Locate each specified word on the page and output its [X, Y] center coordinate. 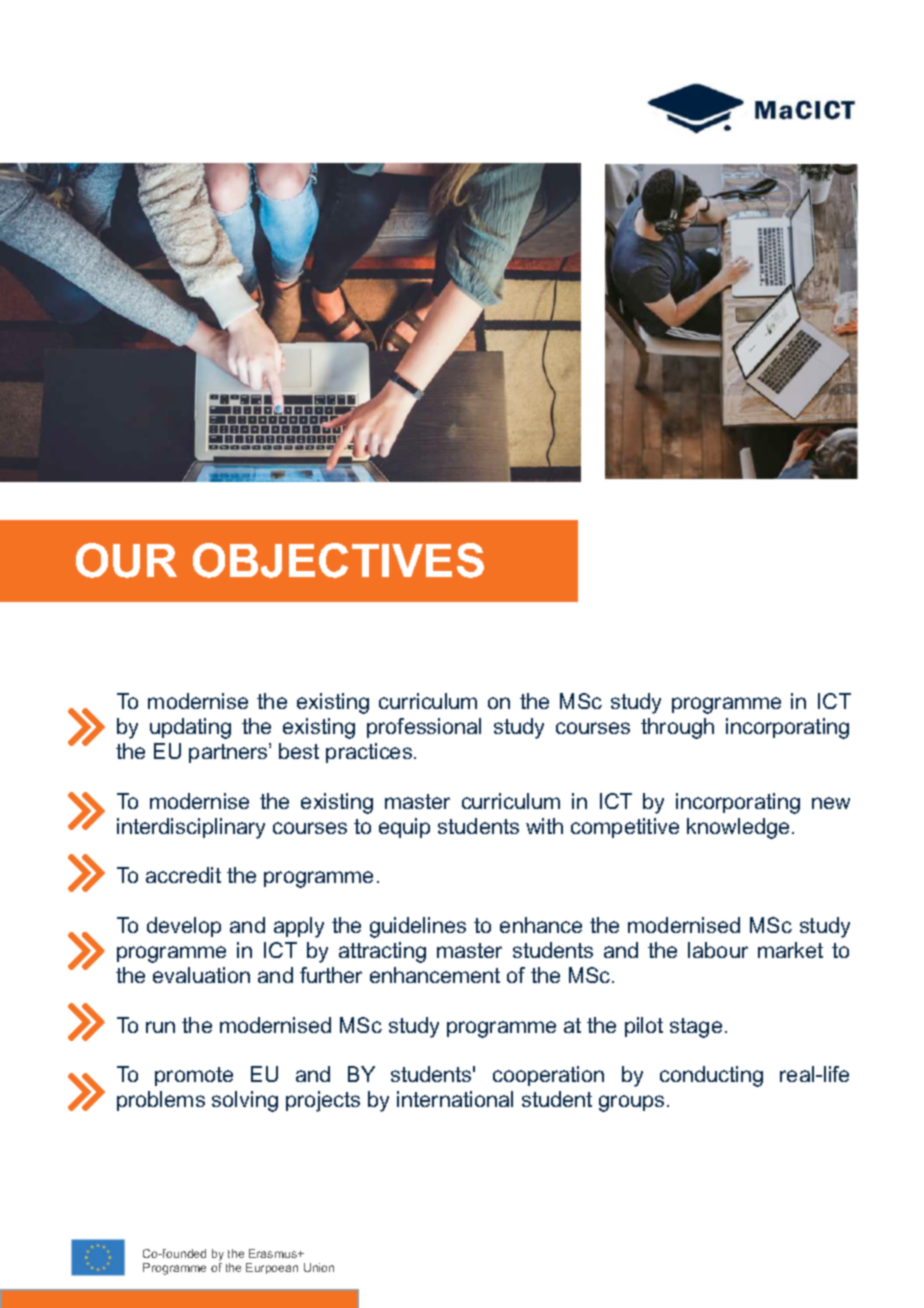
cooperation [548, 1076]
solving [245, 1101]
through [677, 728]
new [831, 803]
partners [229, 753]
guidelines [418, 927]
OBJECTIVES [338, 560]
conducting [711, 1076]
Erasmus [274, 1253]
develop [184, 927]
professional [424, 728]
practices [370, 753]
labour [718, 950]
